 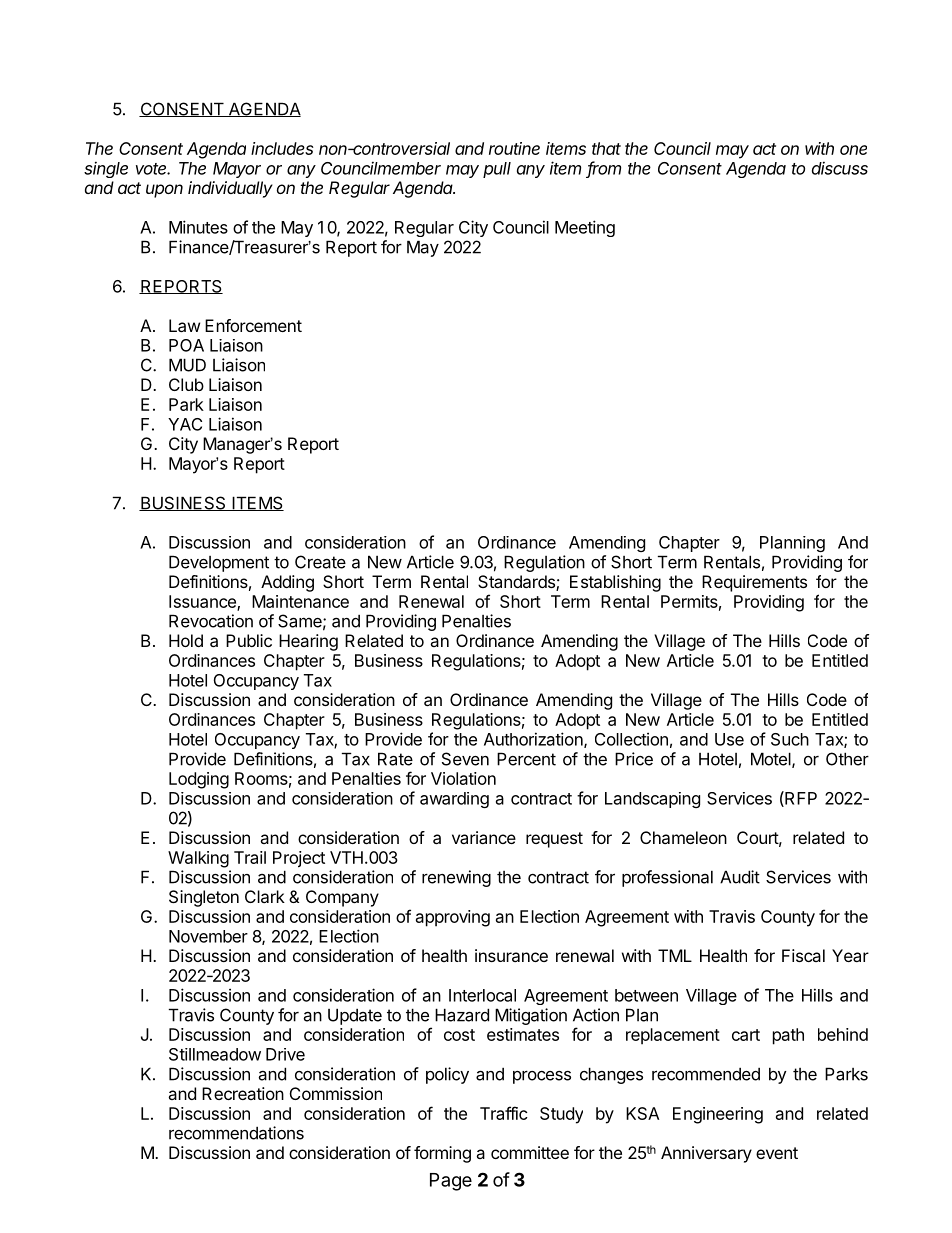 I want to click on individually, so click(x=230, y=189).
